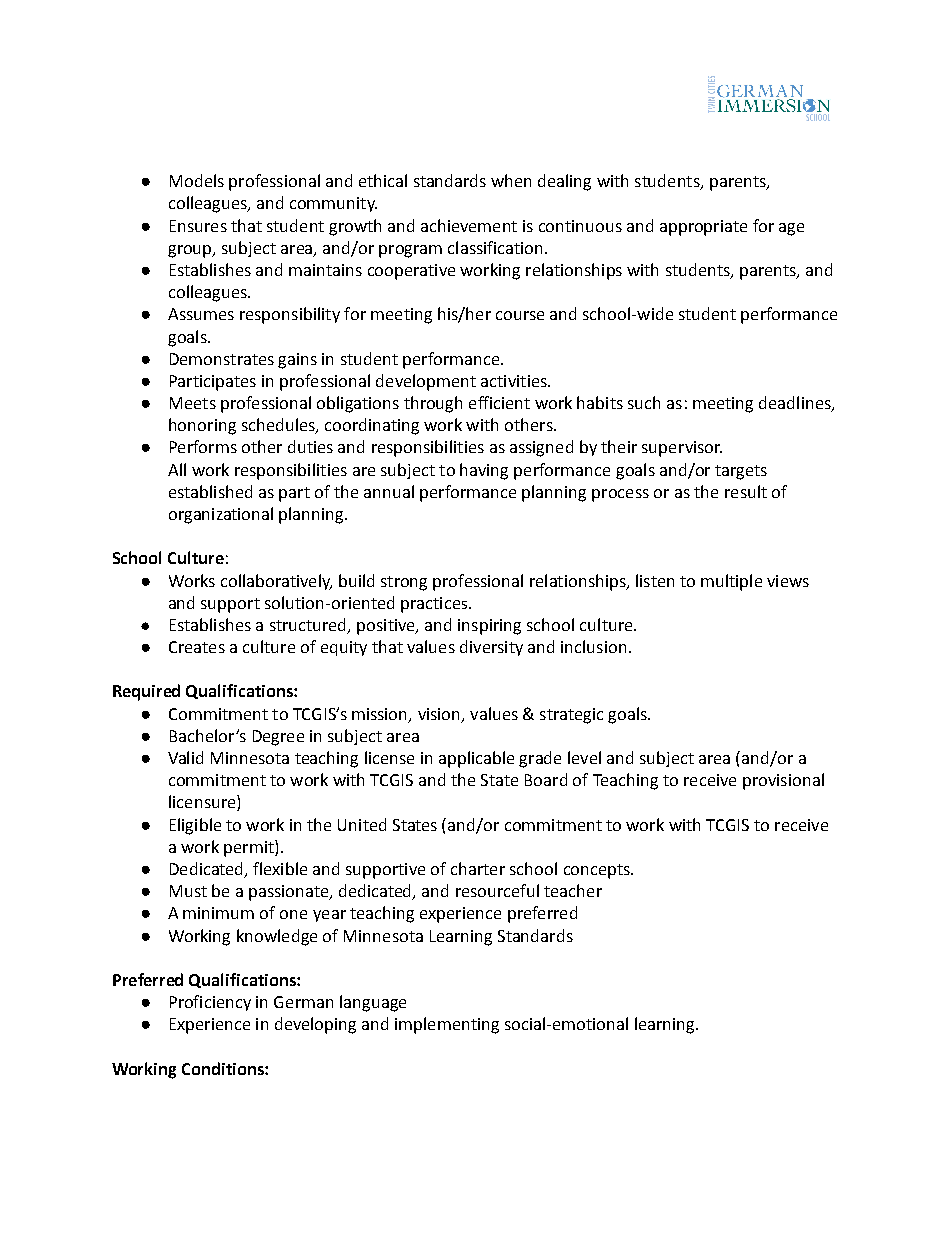 The width and height of the screenshot is (952, 1233). Describe the element at coordinates (198, 226) in the screenshot. I see `Ensures` at that location.
